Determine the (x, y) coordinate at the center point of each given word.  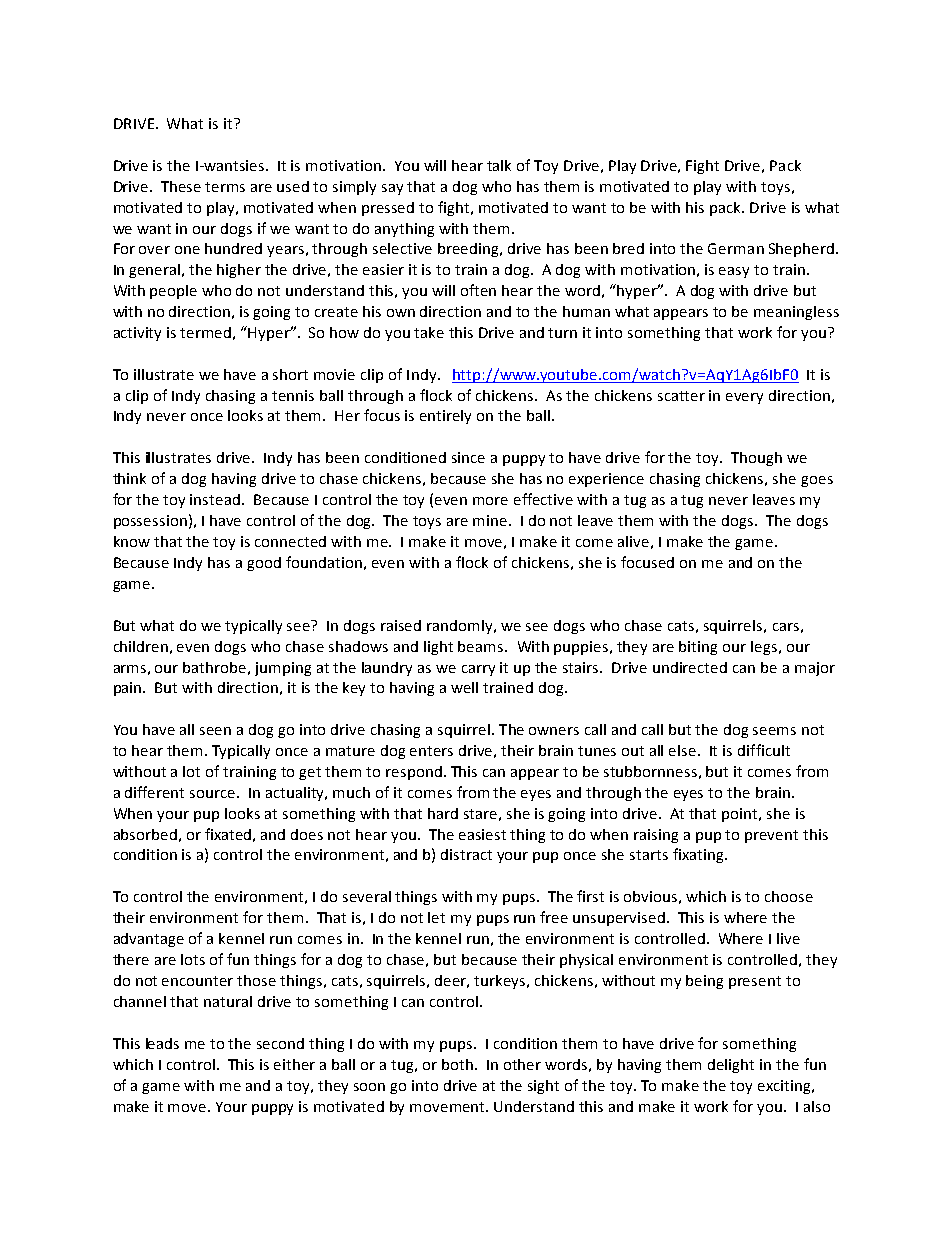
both (457, 1064)
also (817, 1106)
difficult (764, 750)
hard (443, 813)
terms (225, 187)
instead (215, 499)
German (736, 248)
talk (499, 165)
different (154, 792)
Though (756, 459)
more (490, 501)
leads (162, 1043)
